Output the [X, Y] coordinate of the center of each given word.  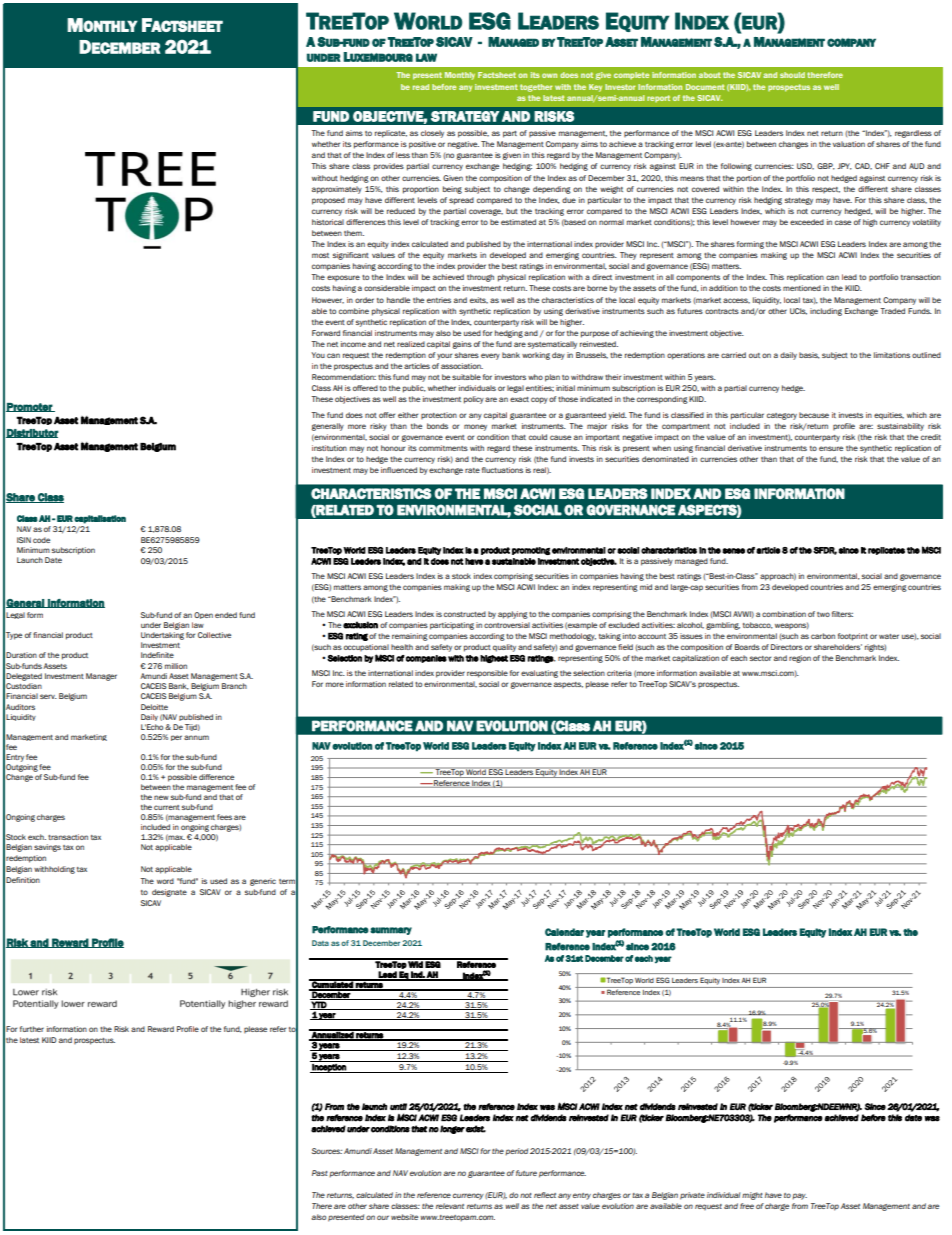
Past [320, 1173]
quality [504, 648]
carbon [823, 636]
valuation [849, 144]
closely [432, 134]
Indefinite [157, 655]
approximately [337, 190]
